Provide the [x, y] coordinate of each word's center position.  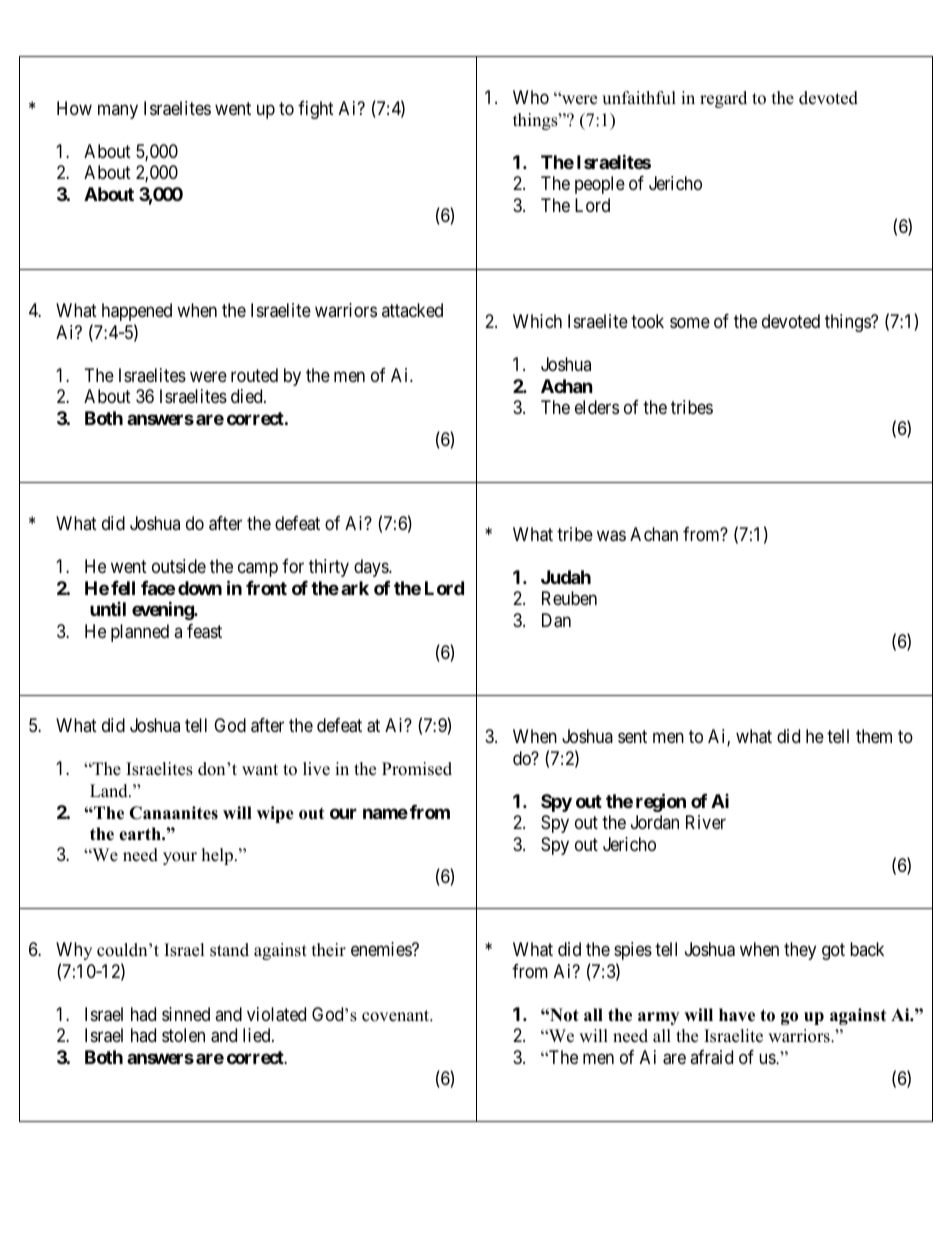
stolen [183, 1035]
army [658, 1018]
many [118, 111]
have [737, 1015]
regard [723, 99]
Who [531, 97]
